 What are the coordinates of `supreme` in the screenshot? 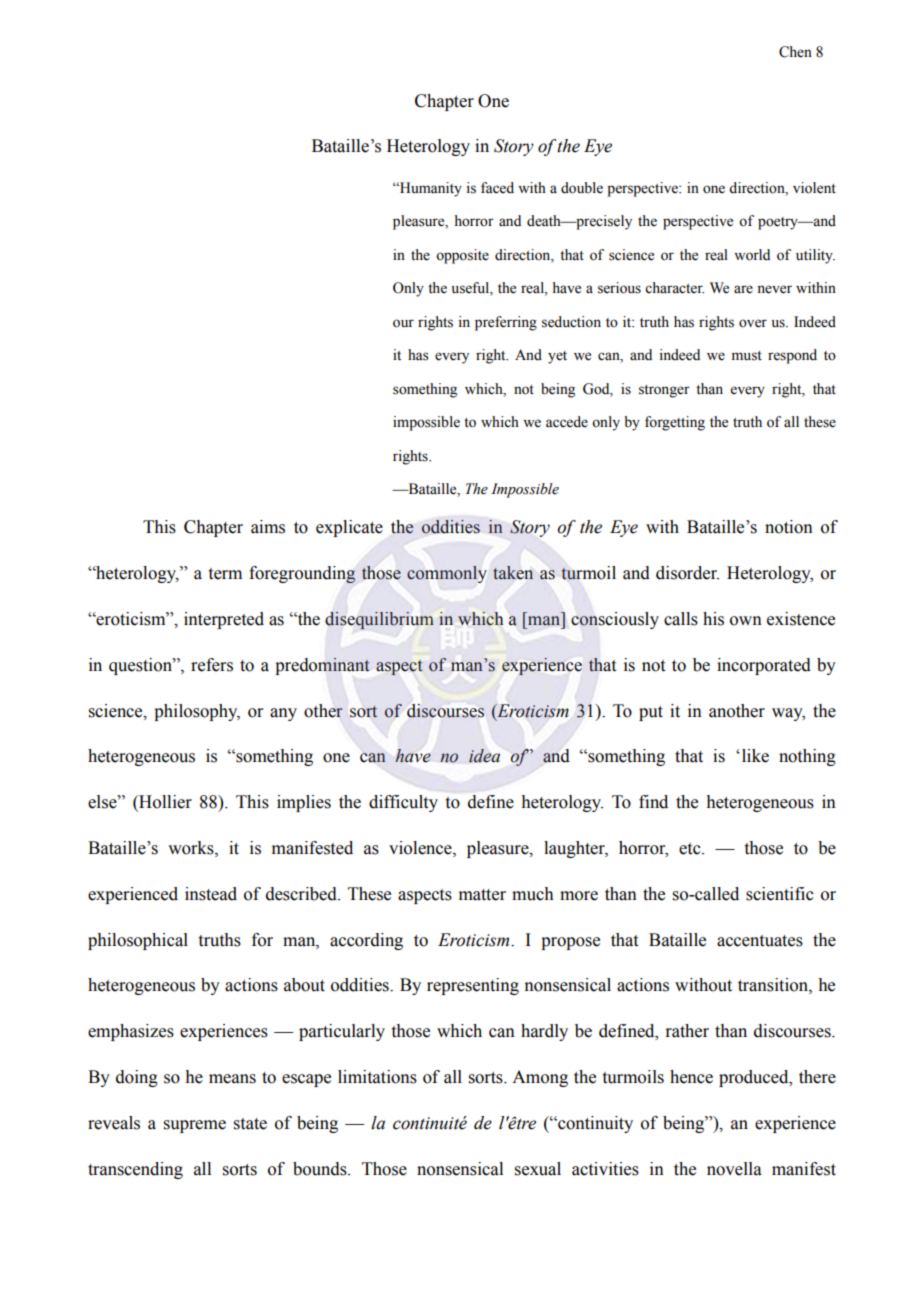 It's located at (195, 1126).
